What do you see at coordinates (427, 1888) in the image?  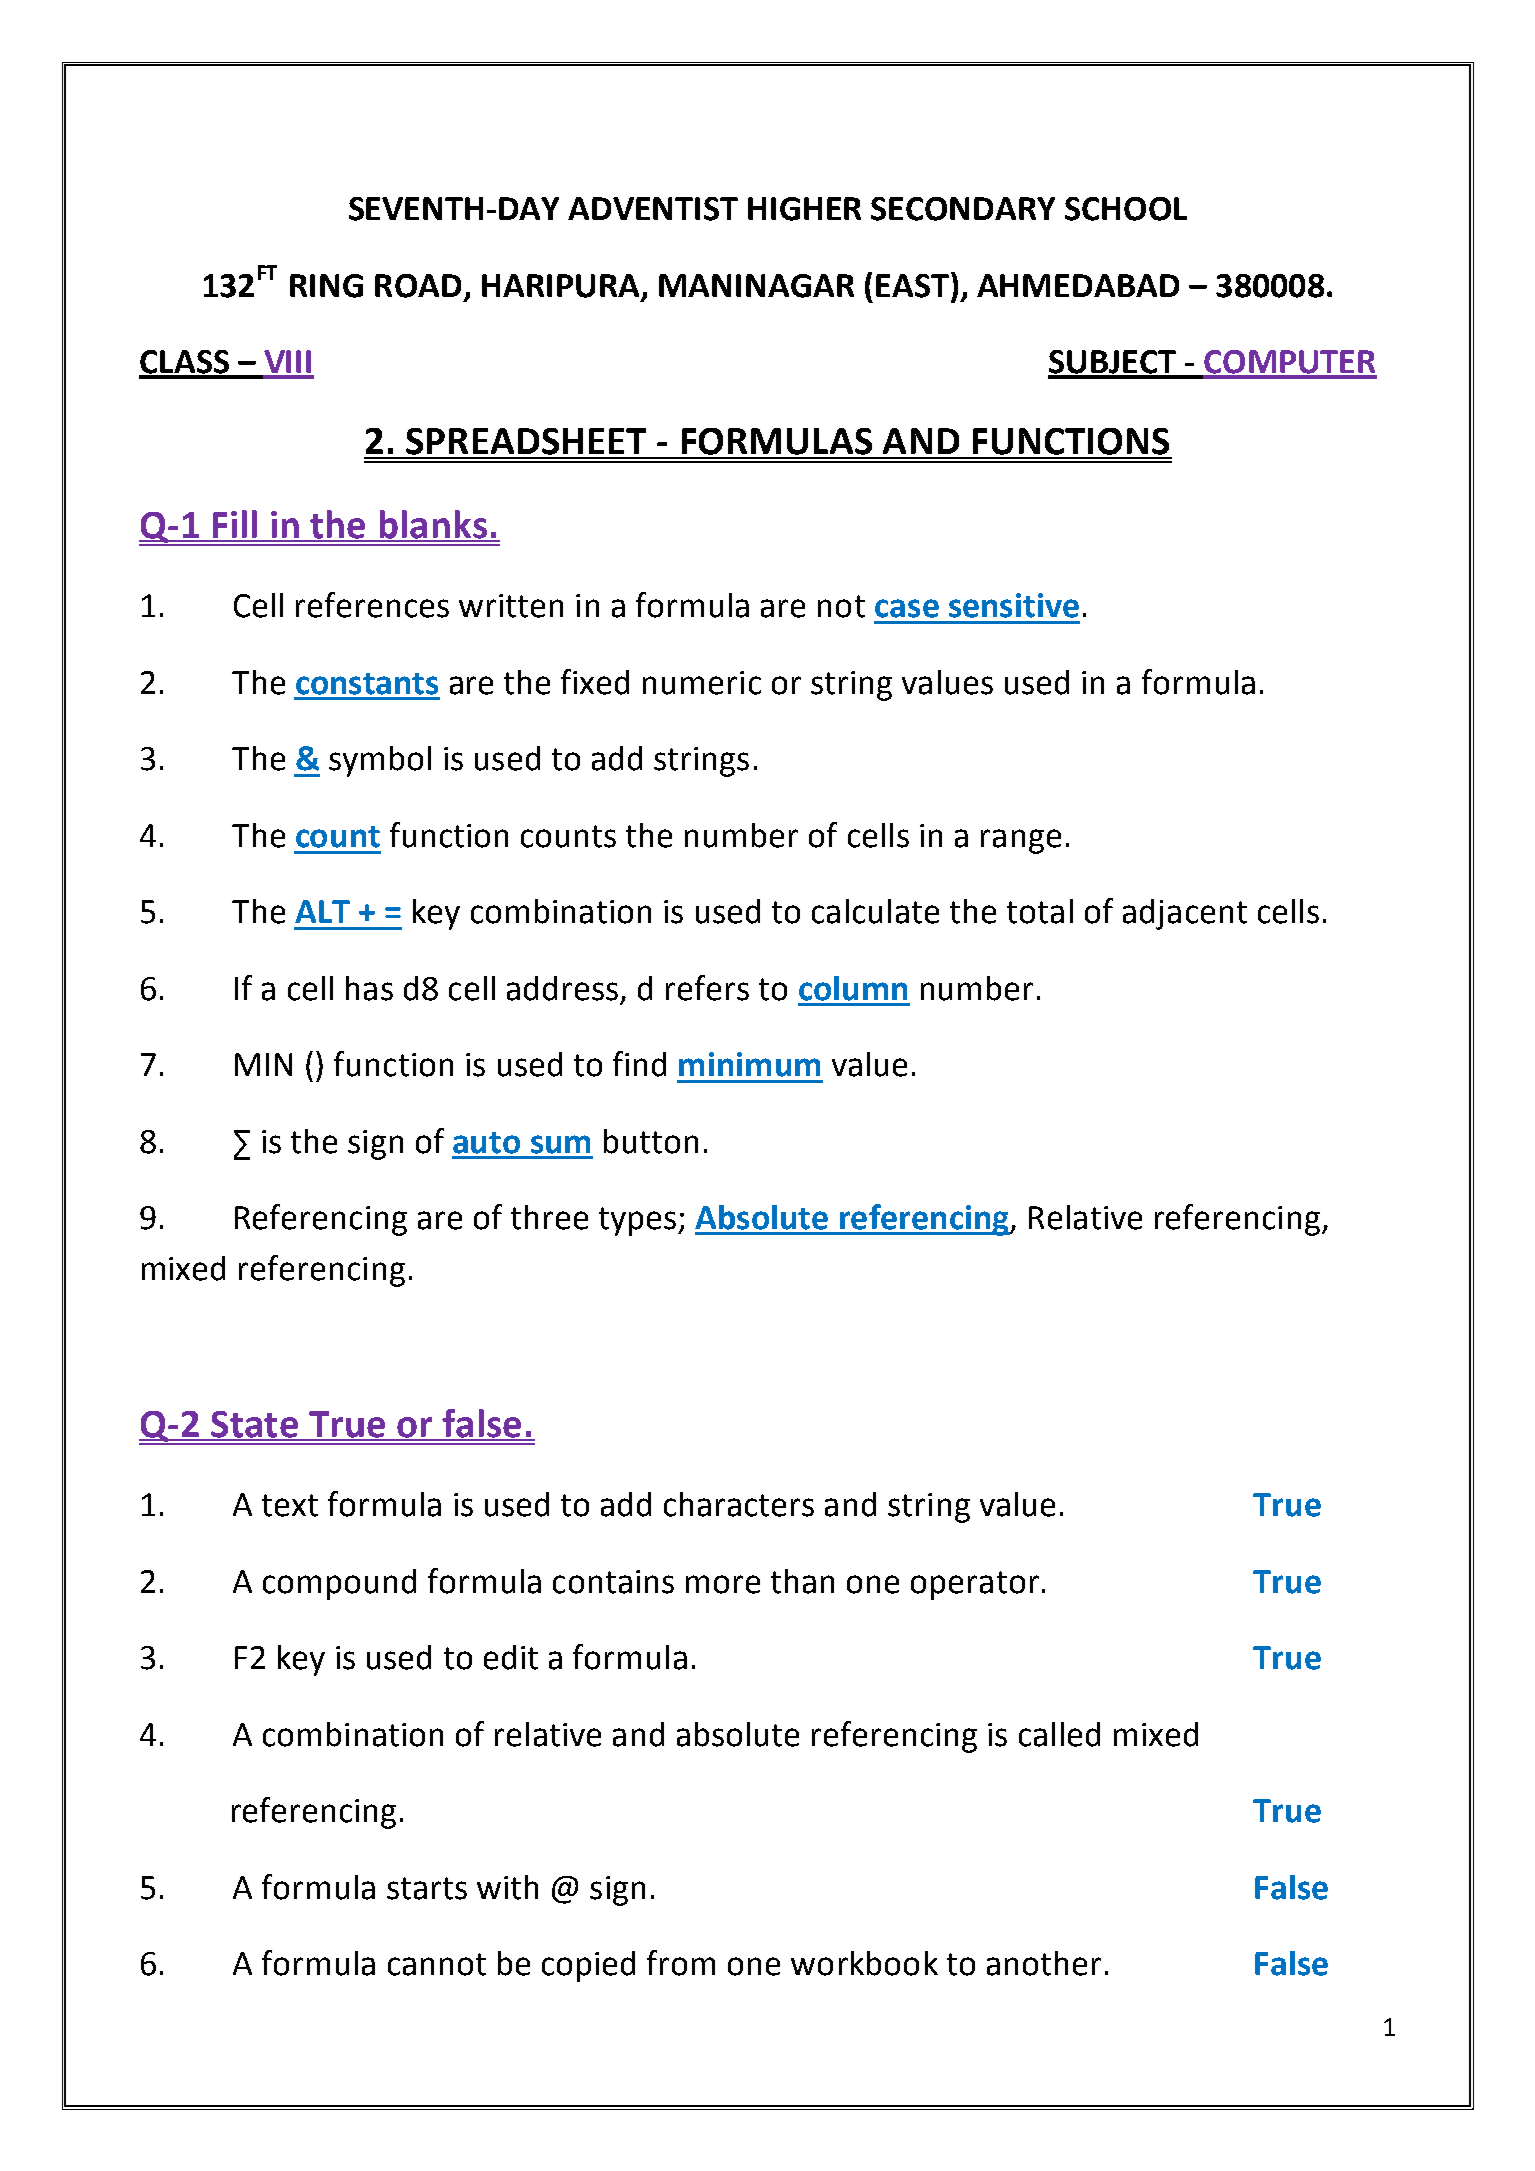 I see `starts` at bounding box center [427, 1888].
